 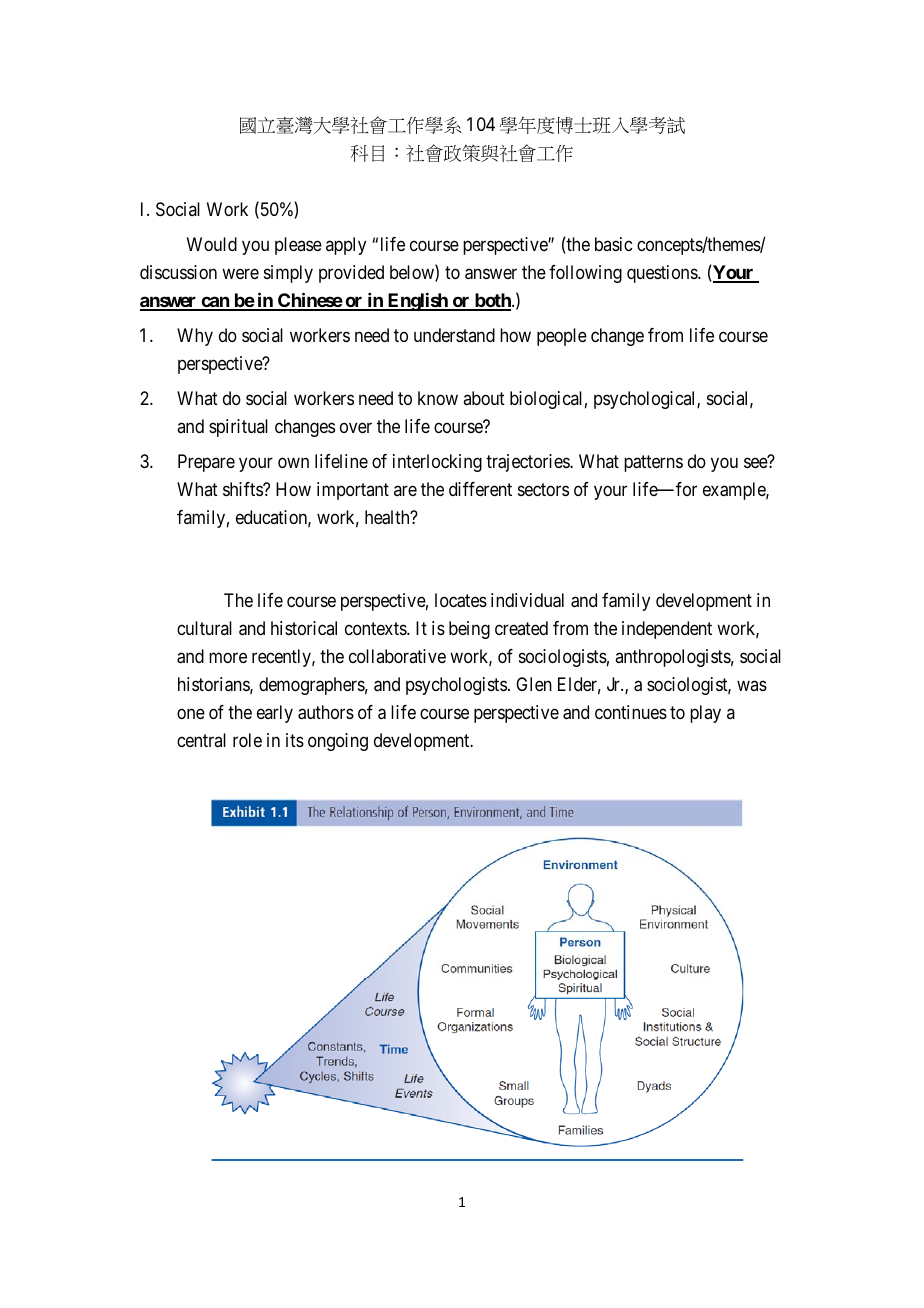 I want to click on independent, so click(x=667, y=630).
